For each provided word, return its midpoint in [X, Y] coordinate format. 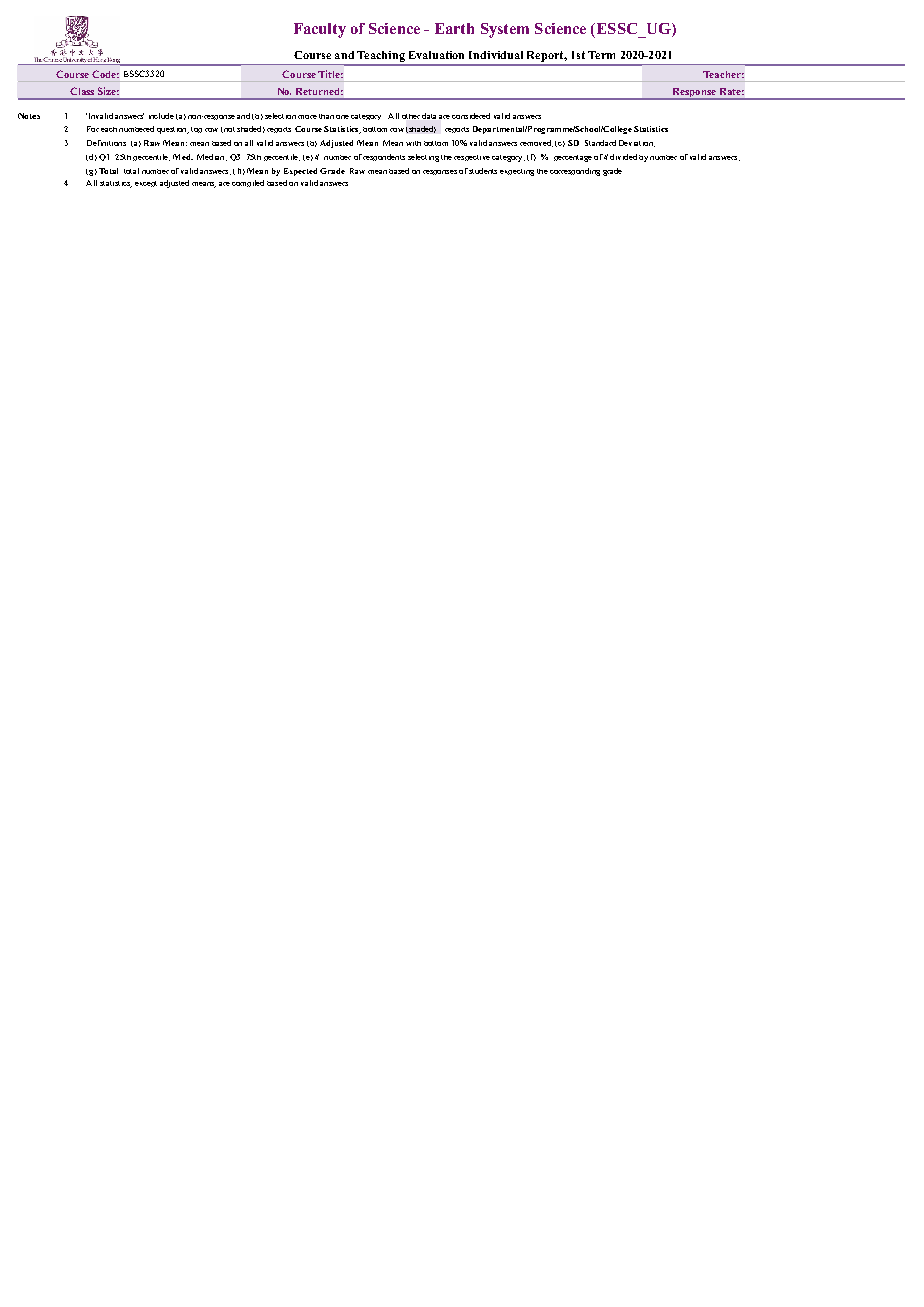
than [326, 116]
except [146, 184]
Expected [300, 172]
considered [471, 116]
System [505, 30]
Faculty [320, 30]
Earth [454, 28]
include [161, 116]
